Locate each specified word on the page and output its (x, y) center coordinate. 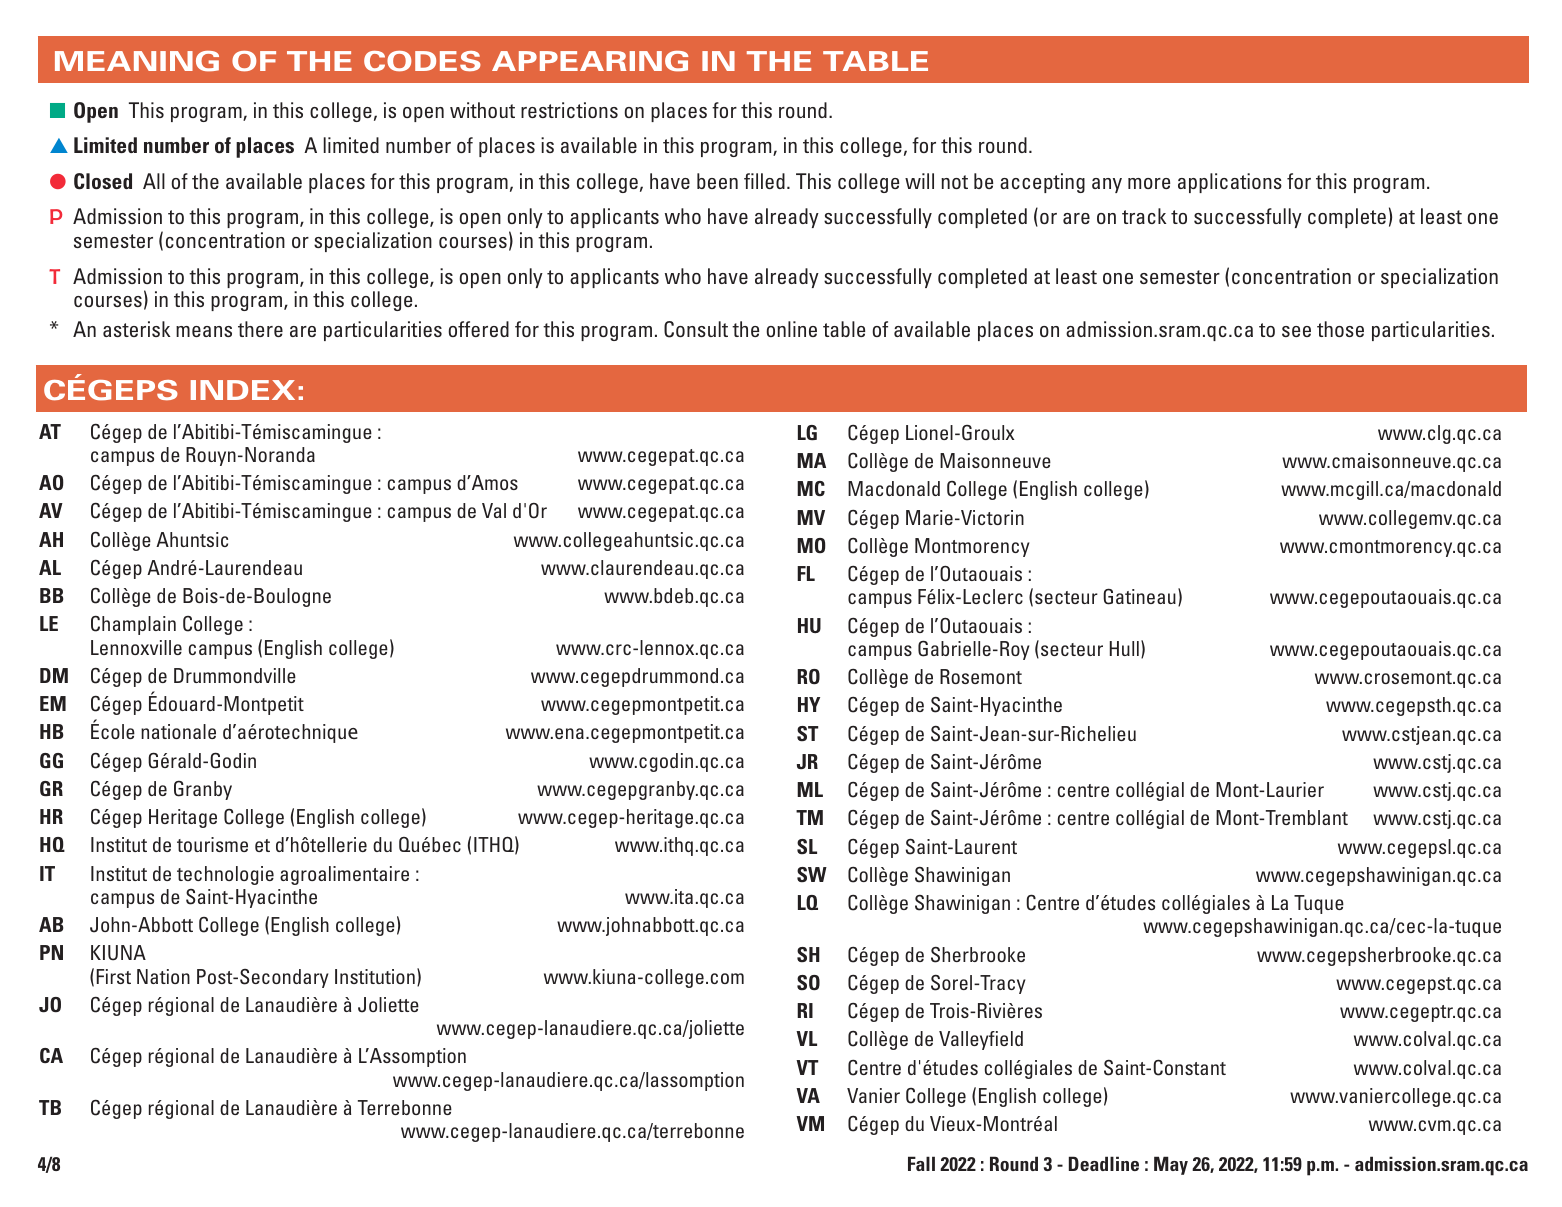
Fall (921, 1163)
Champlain (133, 625)
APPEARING (590, 61)
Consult (696, 329)
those (1340, 329)
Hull (1124, 648)
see (1296, 331)
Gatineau (1139, 596)
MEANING (137, 61)
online (791, 329)
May (1171, 1165)
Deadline (1104, 1163)
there (260, 329)
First (114, 976)
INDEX (243, 390)
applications (1230, 183)
